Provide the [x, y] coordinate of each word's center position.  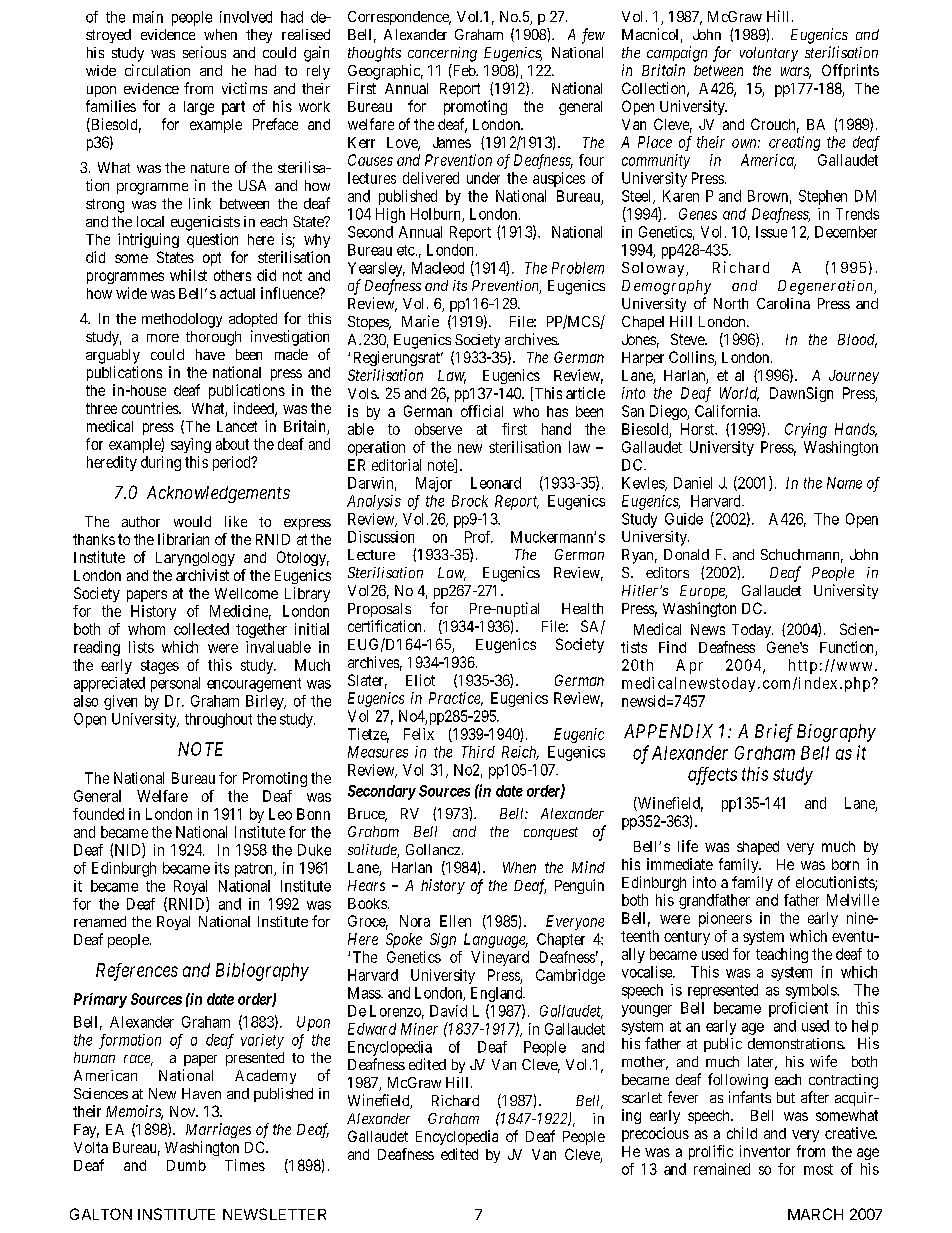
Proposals [379, 610]
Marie [420, 321]
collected [201, 629]
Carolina [783, 303]
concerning [442, 54]
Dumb [186, 1165]
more [163, 338]
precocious [655, 1134]
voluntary [769, 54]
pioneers [725, 919]
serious [204, 52]
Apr [689, 666]
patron [255, 870]
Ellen [455, 921]
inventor [765, 1151]
